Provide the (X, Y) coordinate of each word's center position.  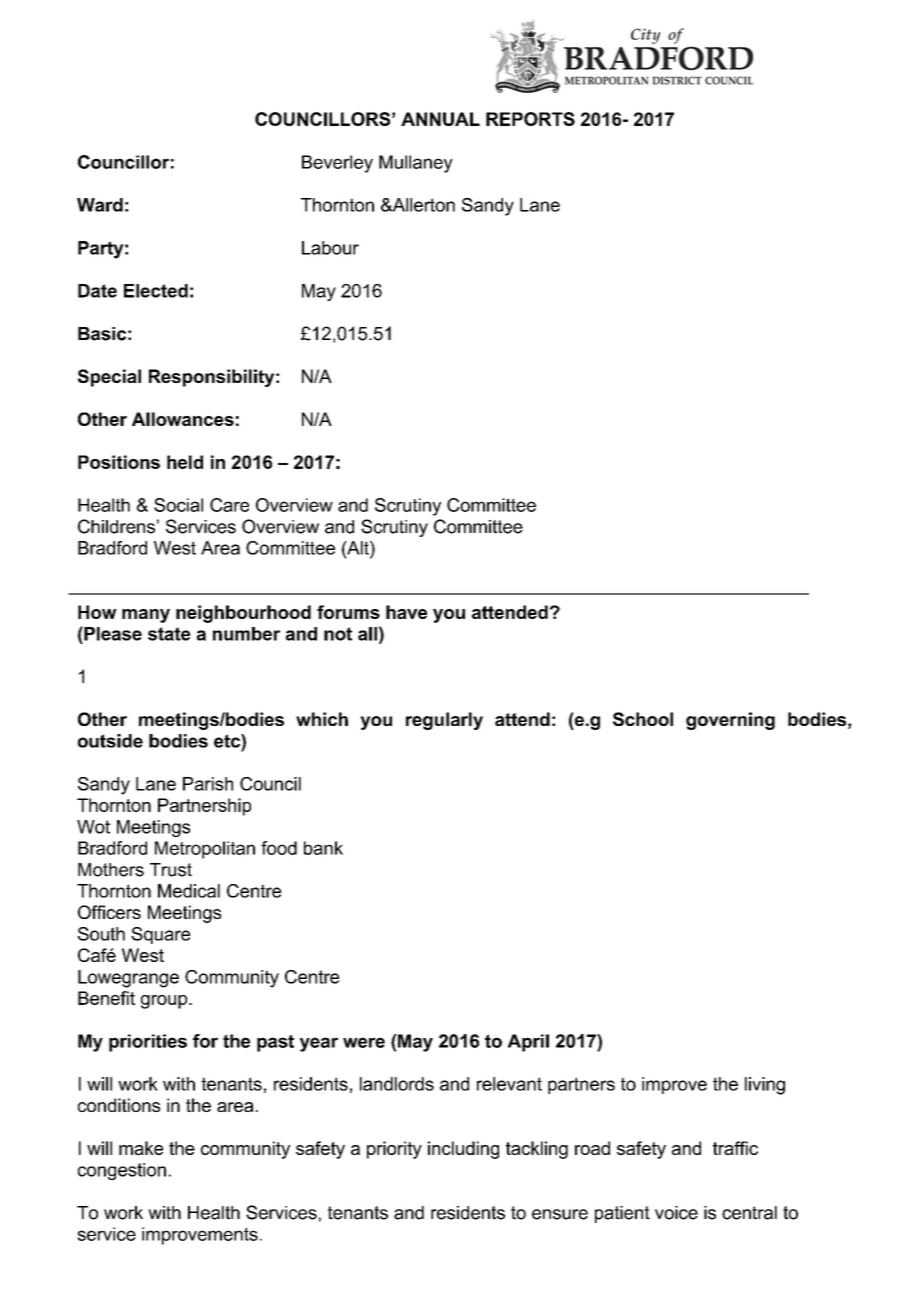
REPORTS (530, 119)
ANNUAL (440, 119)
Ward (100, 205)
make (141, 1148)
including (463, 1150)
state (169, 634)
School (643, 719)
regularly (444, 721)
